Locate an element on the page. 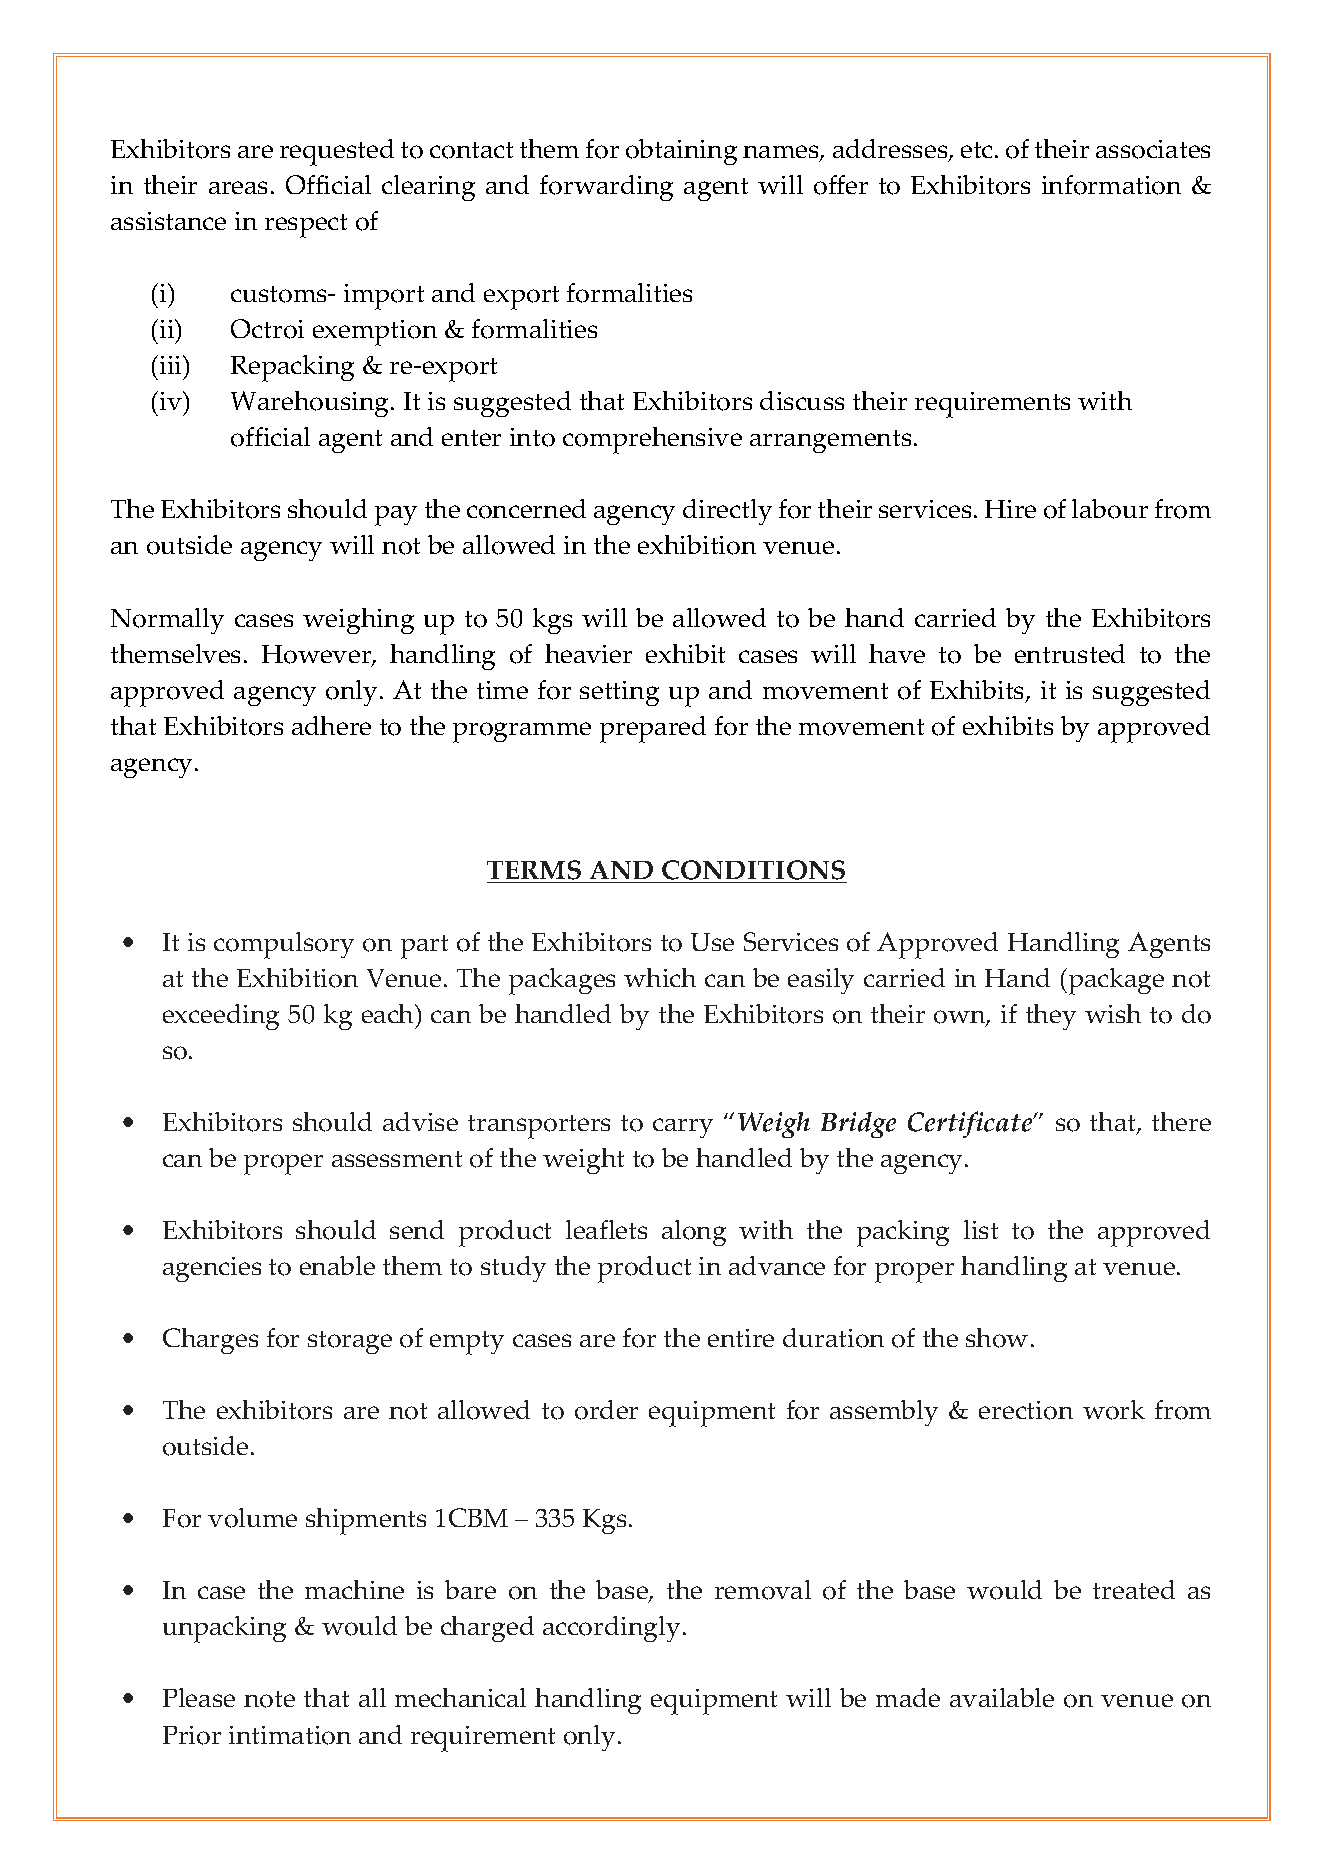 Image resolution: width=1324 pixels, height=1874 pixels. entire is located at coordinates (741, 1338).
